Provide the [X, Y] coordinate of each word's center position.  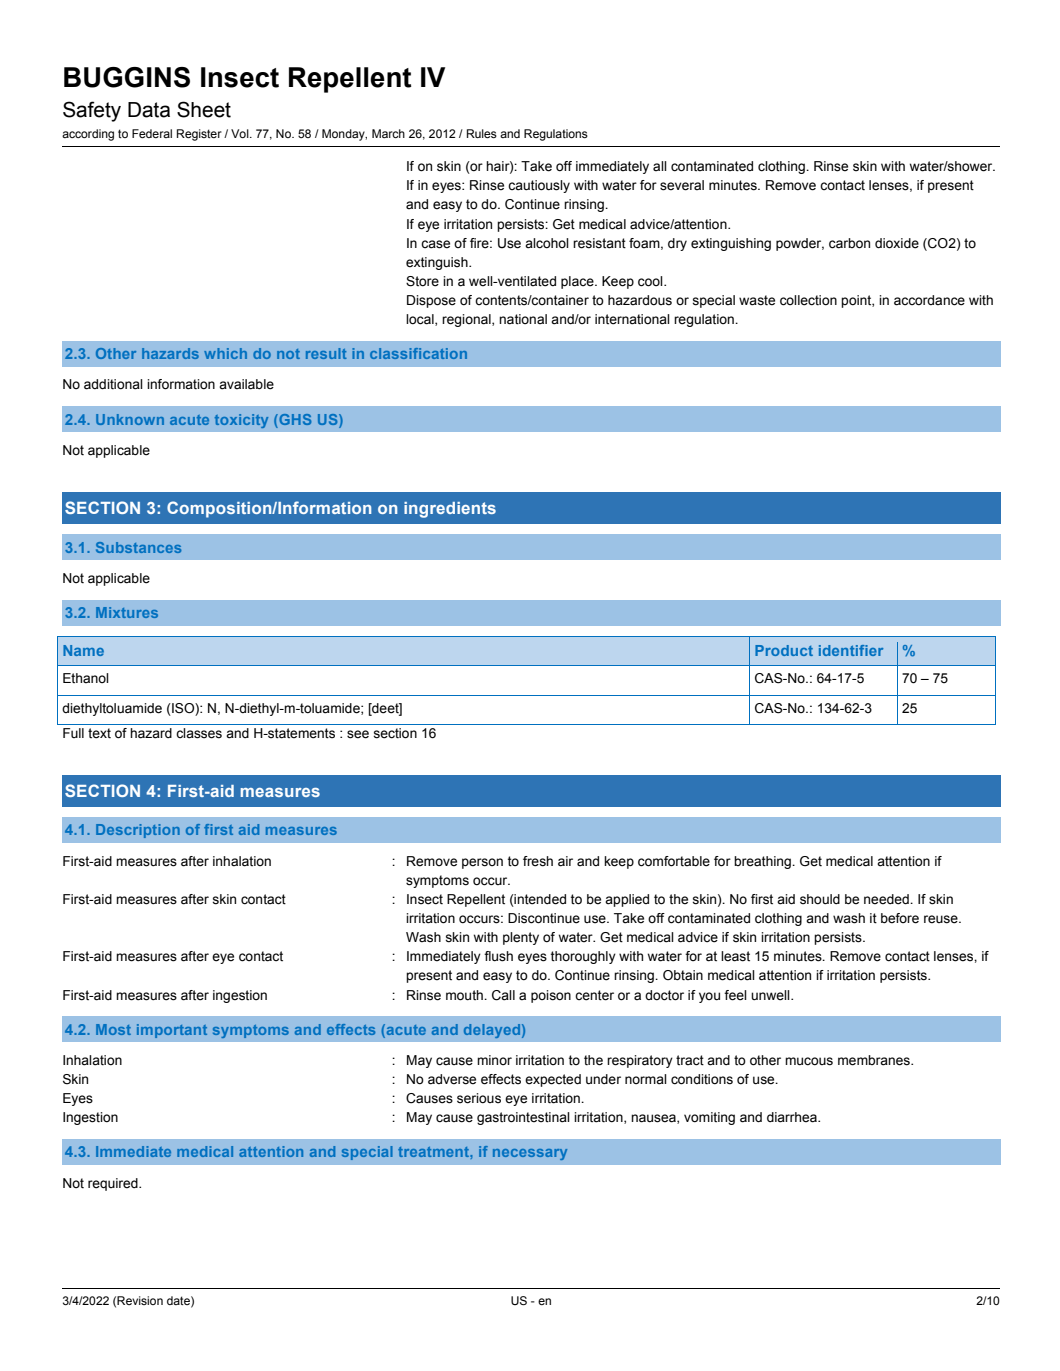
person [482, 863]
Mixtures [127, 612]
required [114, 1184]
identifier [851, 650]
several [682, 185]
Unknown [130, 419]
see [358, 734]
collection [808, 300]
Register [199, 135]
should [820, 899]
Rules [482, 133]
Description [138, 831]
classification [418, 353]
